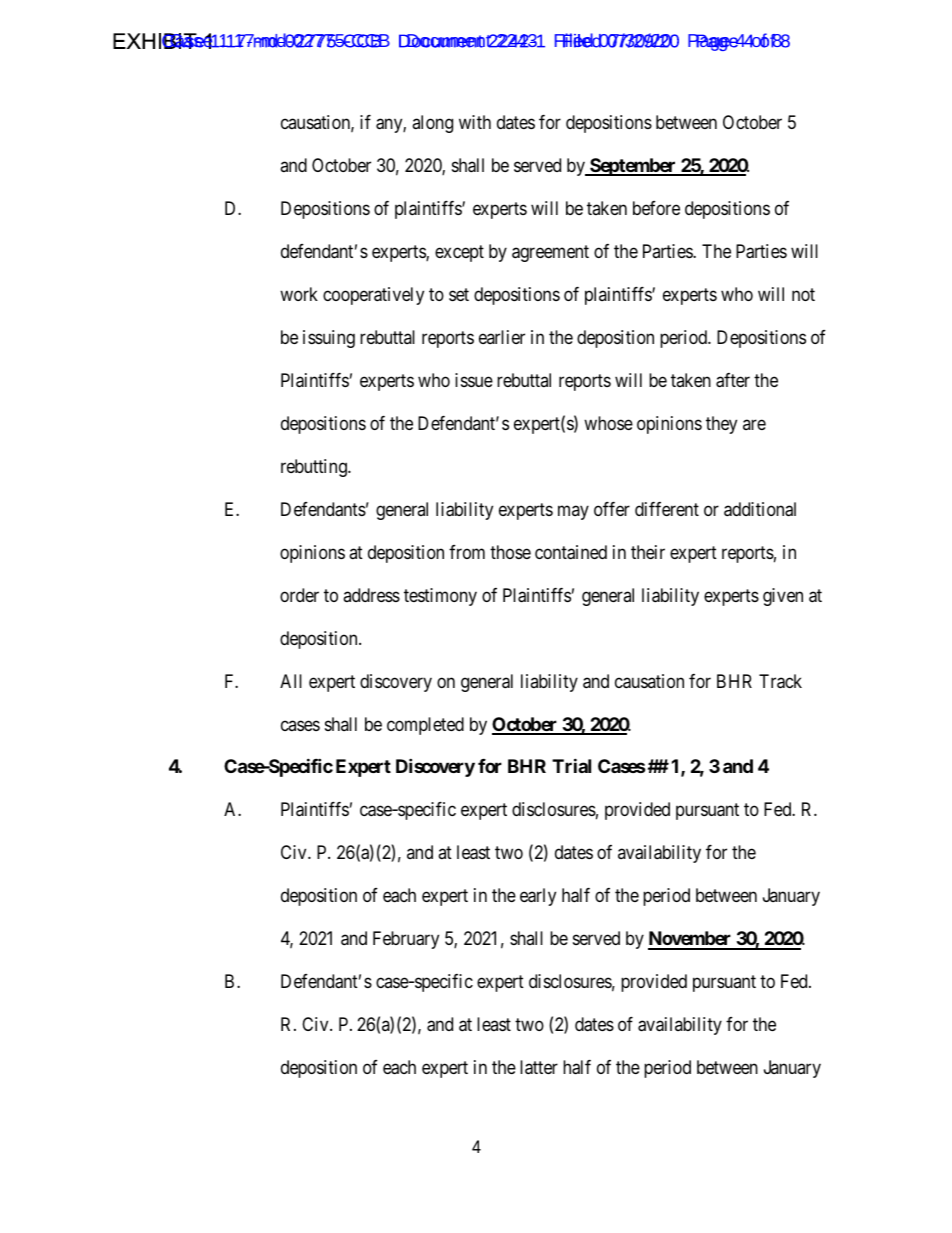  What do you see at coordinates (656, 208) in the screenshot?
I see `before` at bounding box center [656, 208].
